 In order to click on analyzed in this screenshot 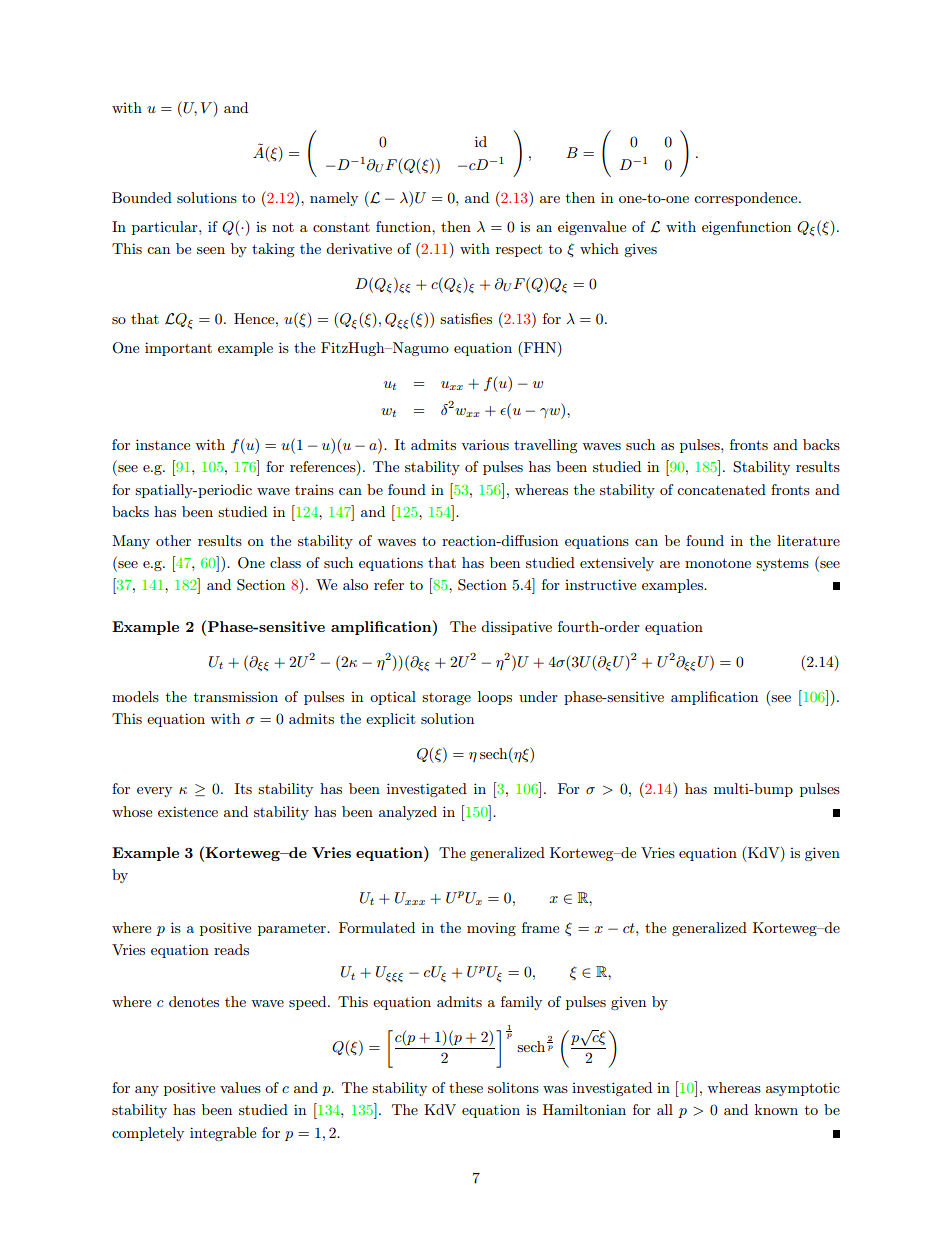, I will do `click(408, 813)`.
